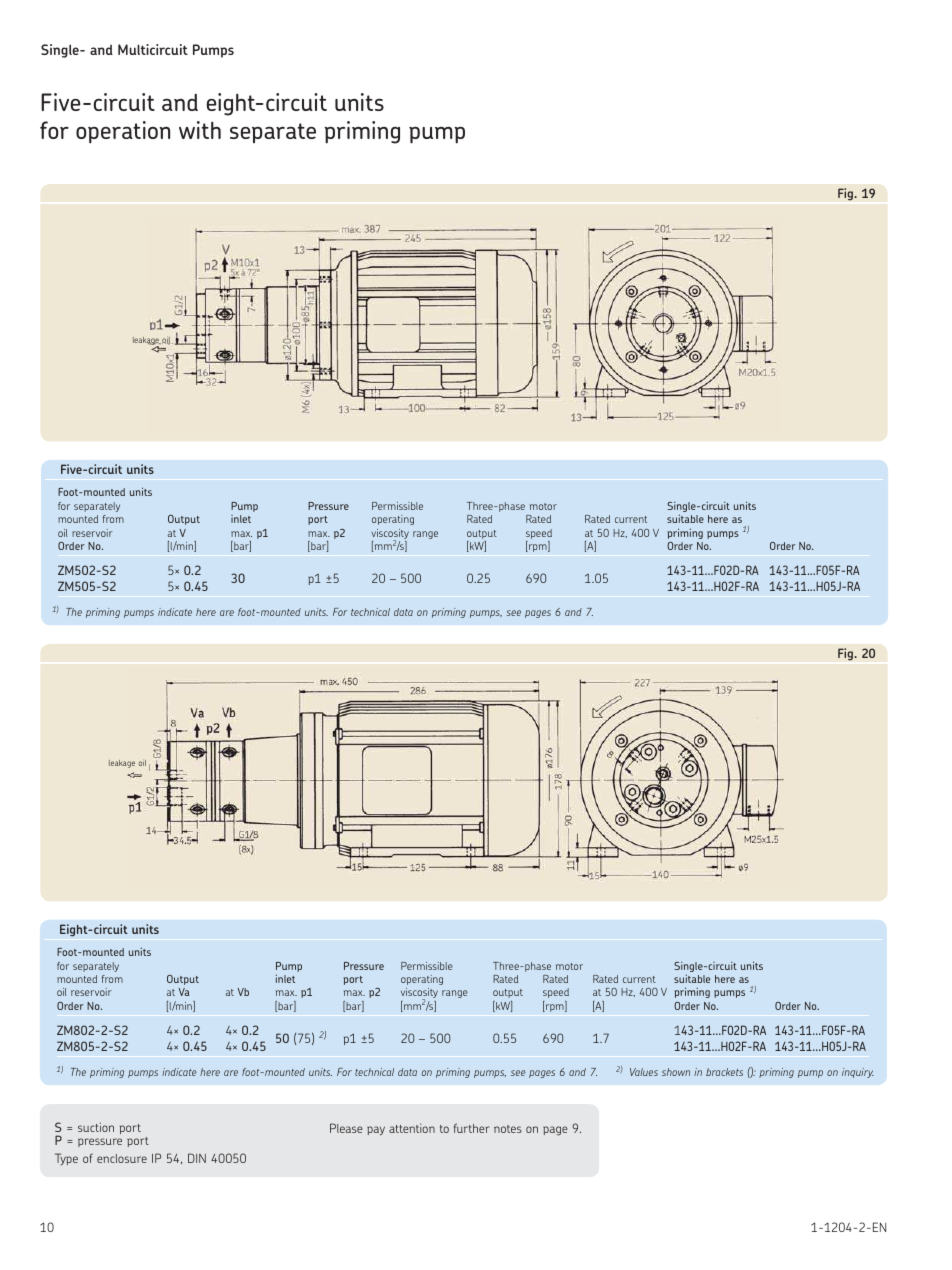 This page has width=952, height=1270. Describe the element at coordinates (96, 1127) in the page. I see `suction` at that location.
